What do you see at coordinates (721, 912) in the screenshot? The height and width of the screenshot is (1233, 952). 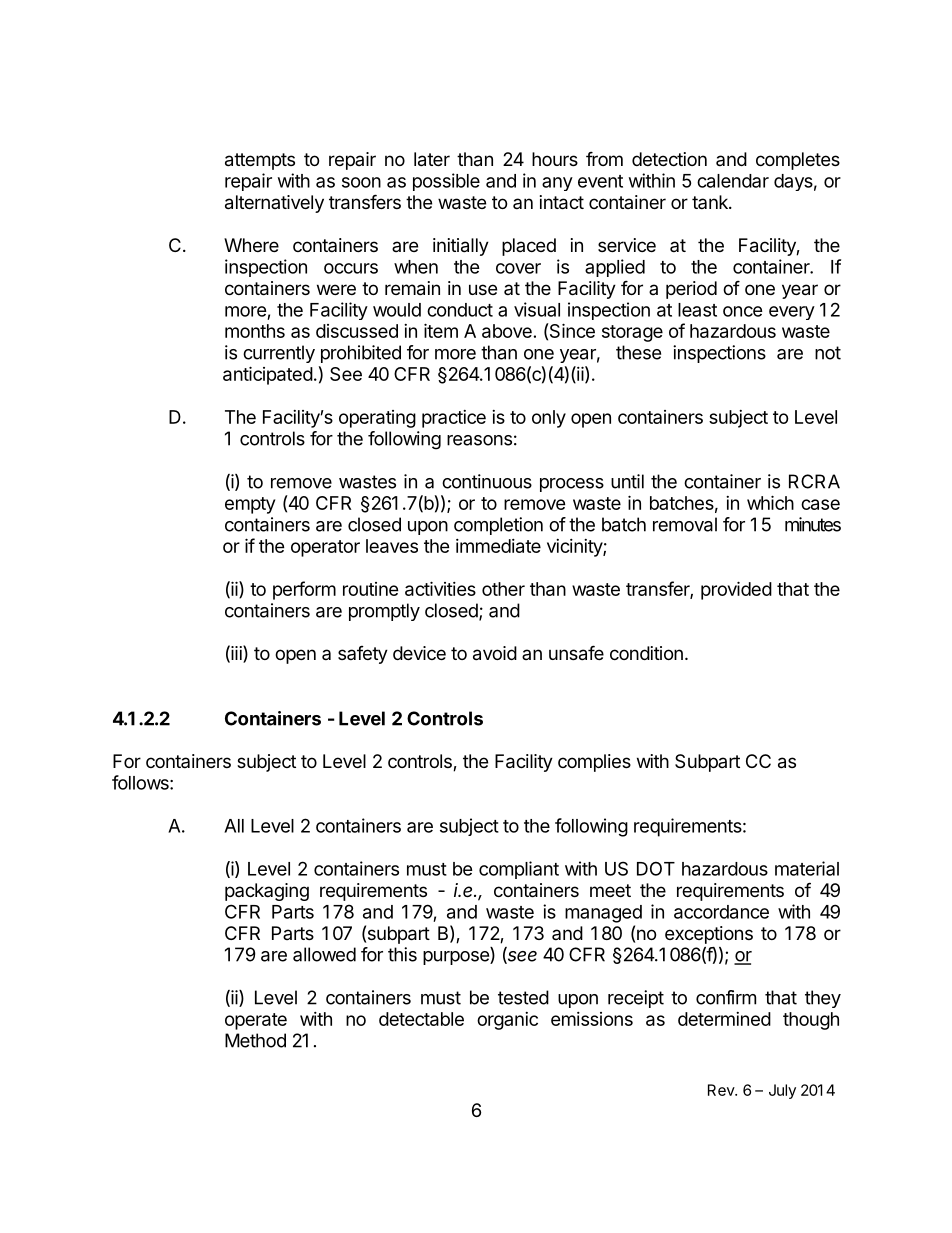 I see `accordance` at bounding box center [721, 912].
